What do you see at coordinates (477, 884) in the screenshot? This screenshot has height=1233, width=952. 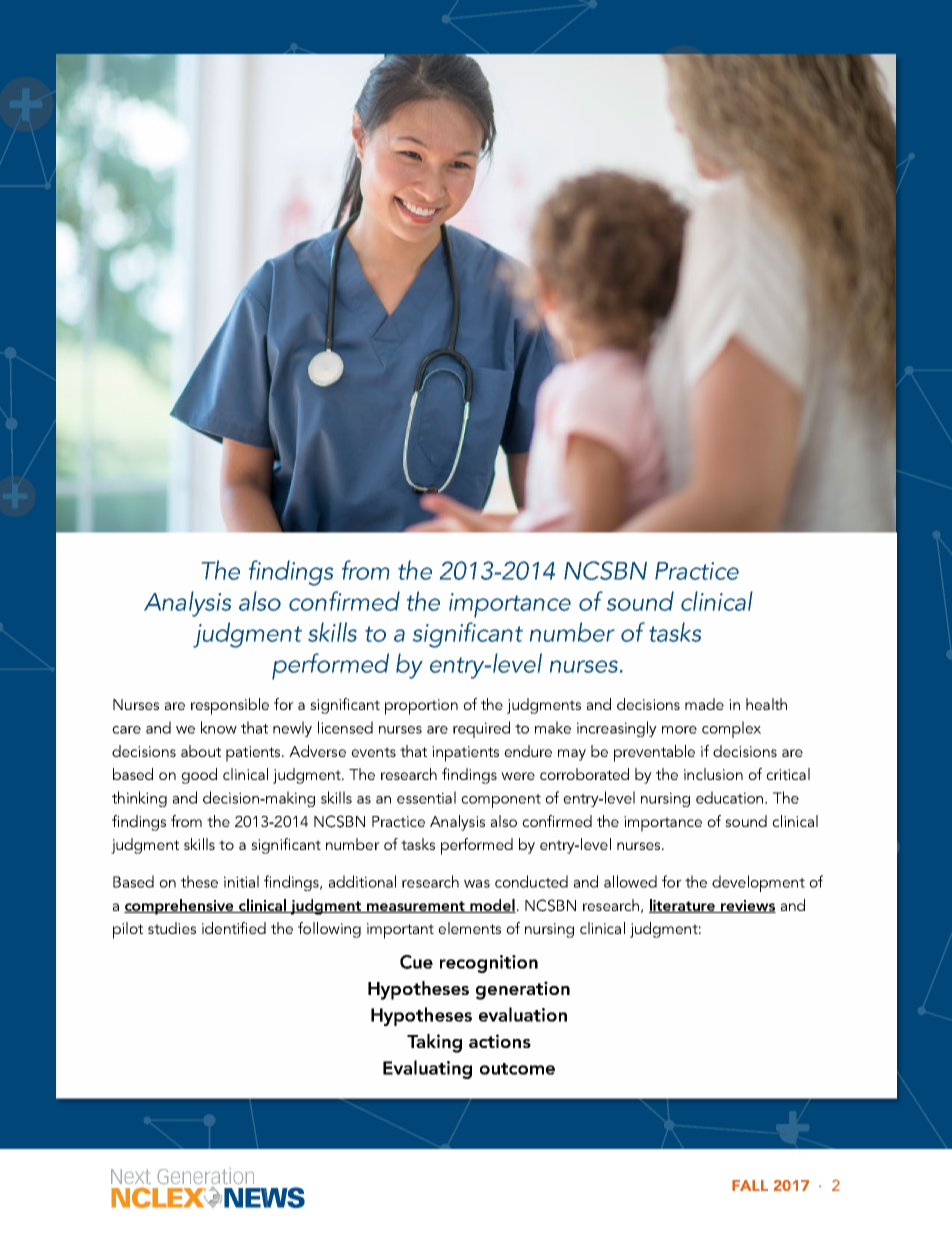 I see `was` at bounding box center [477, 884].
